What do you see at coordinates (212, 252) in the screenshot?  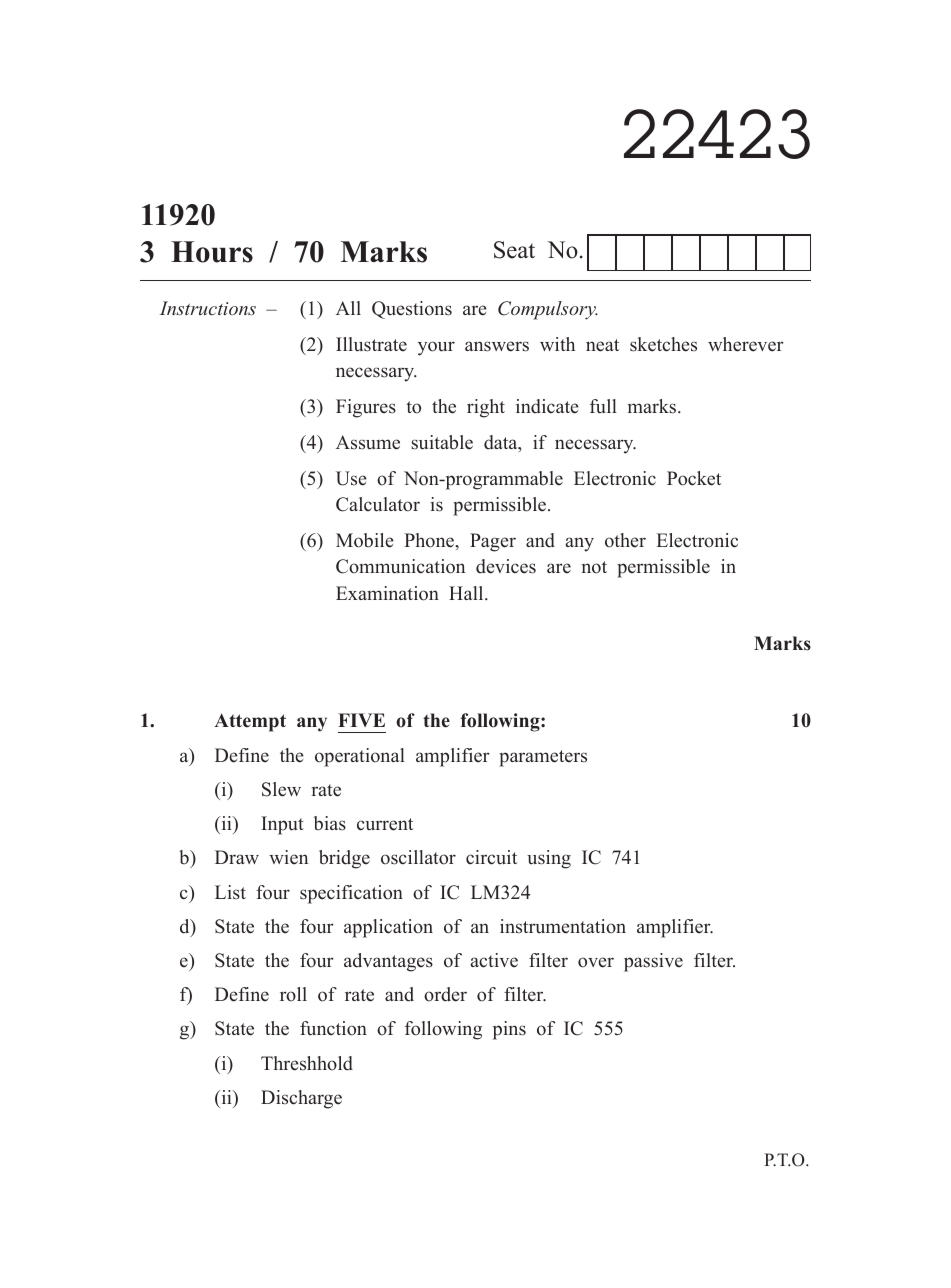 I see `Hours` at bounding box center [212, 252].
